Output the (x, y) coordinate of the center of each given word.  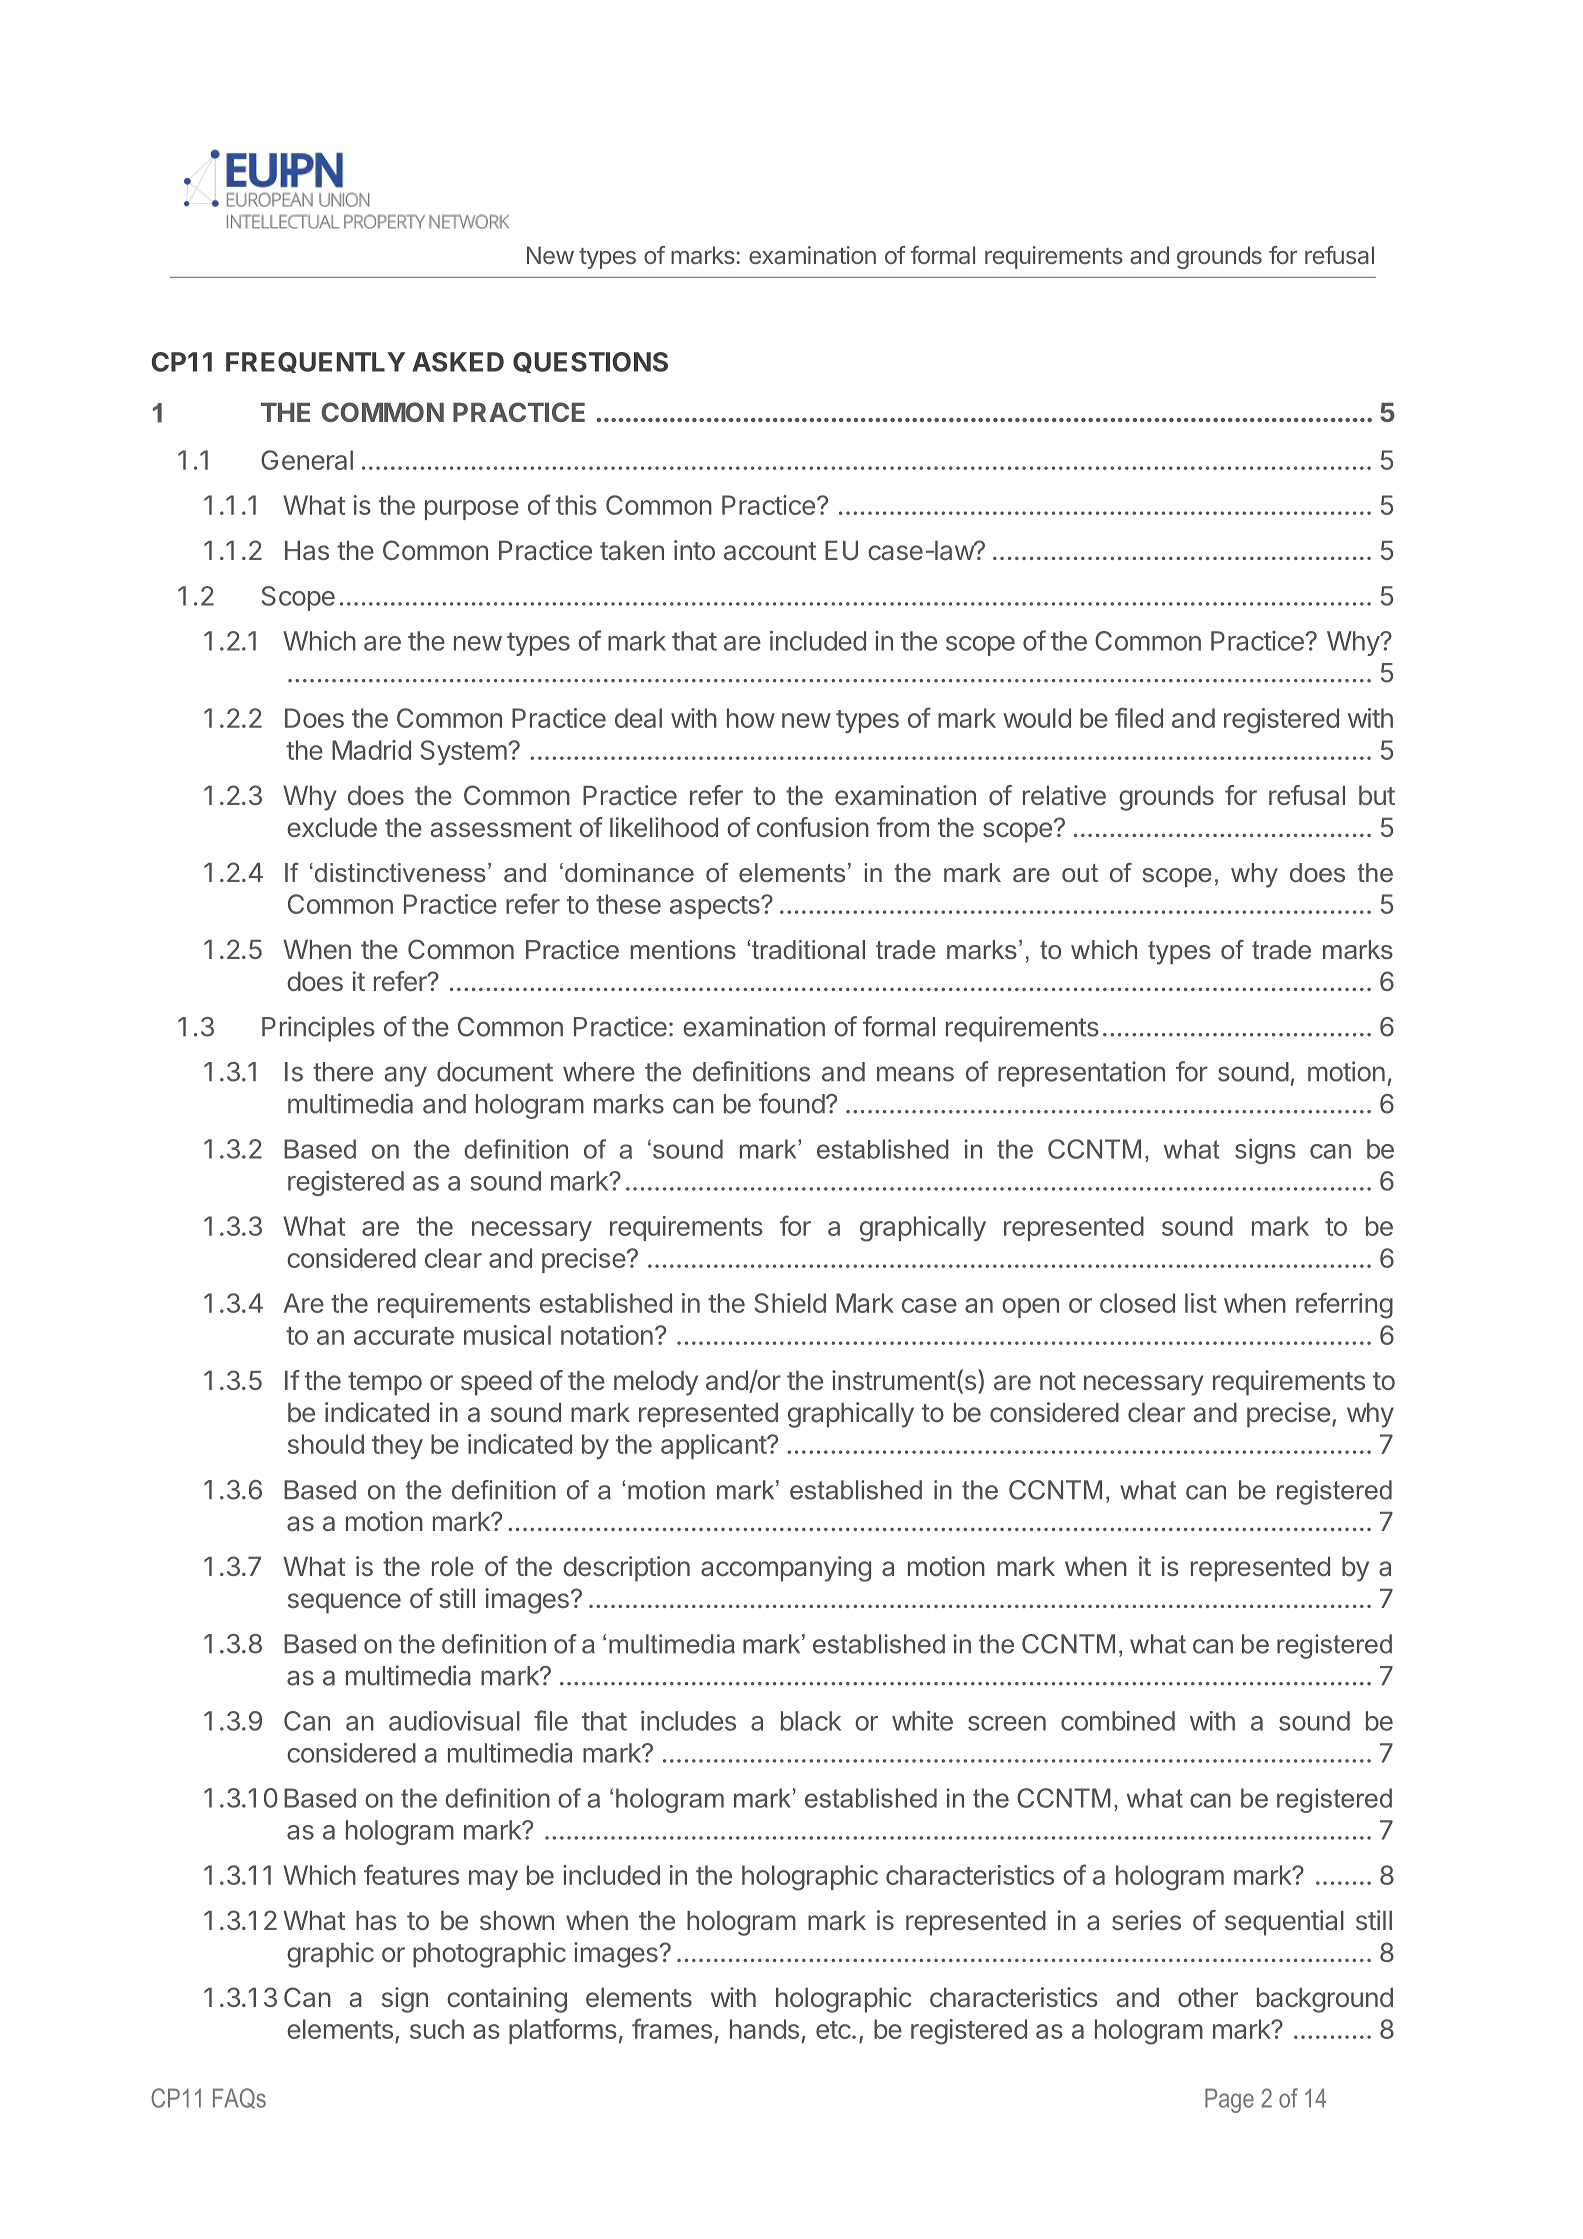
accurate (404, 1336)
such (437, 2029)
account (770, 551)
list (1201, 1303)
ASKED (458, 362)
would (1037, 718)
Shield (790, 1303)
